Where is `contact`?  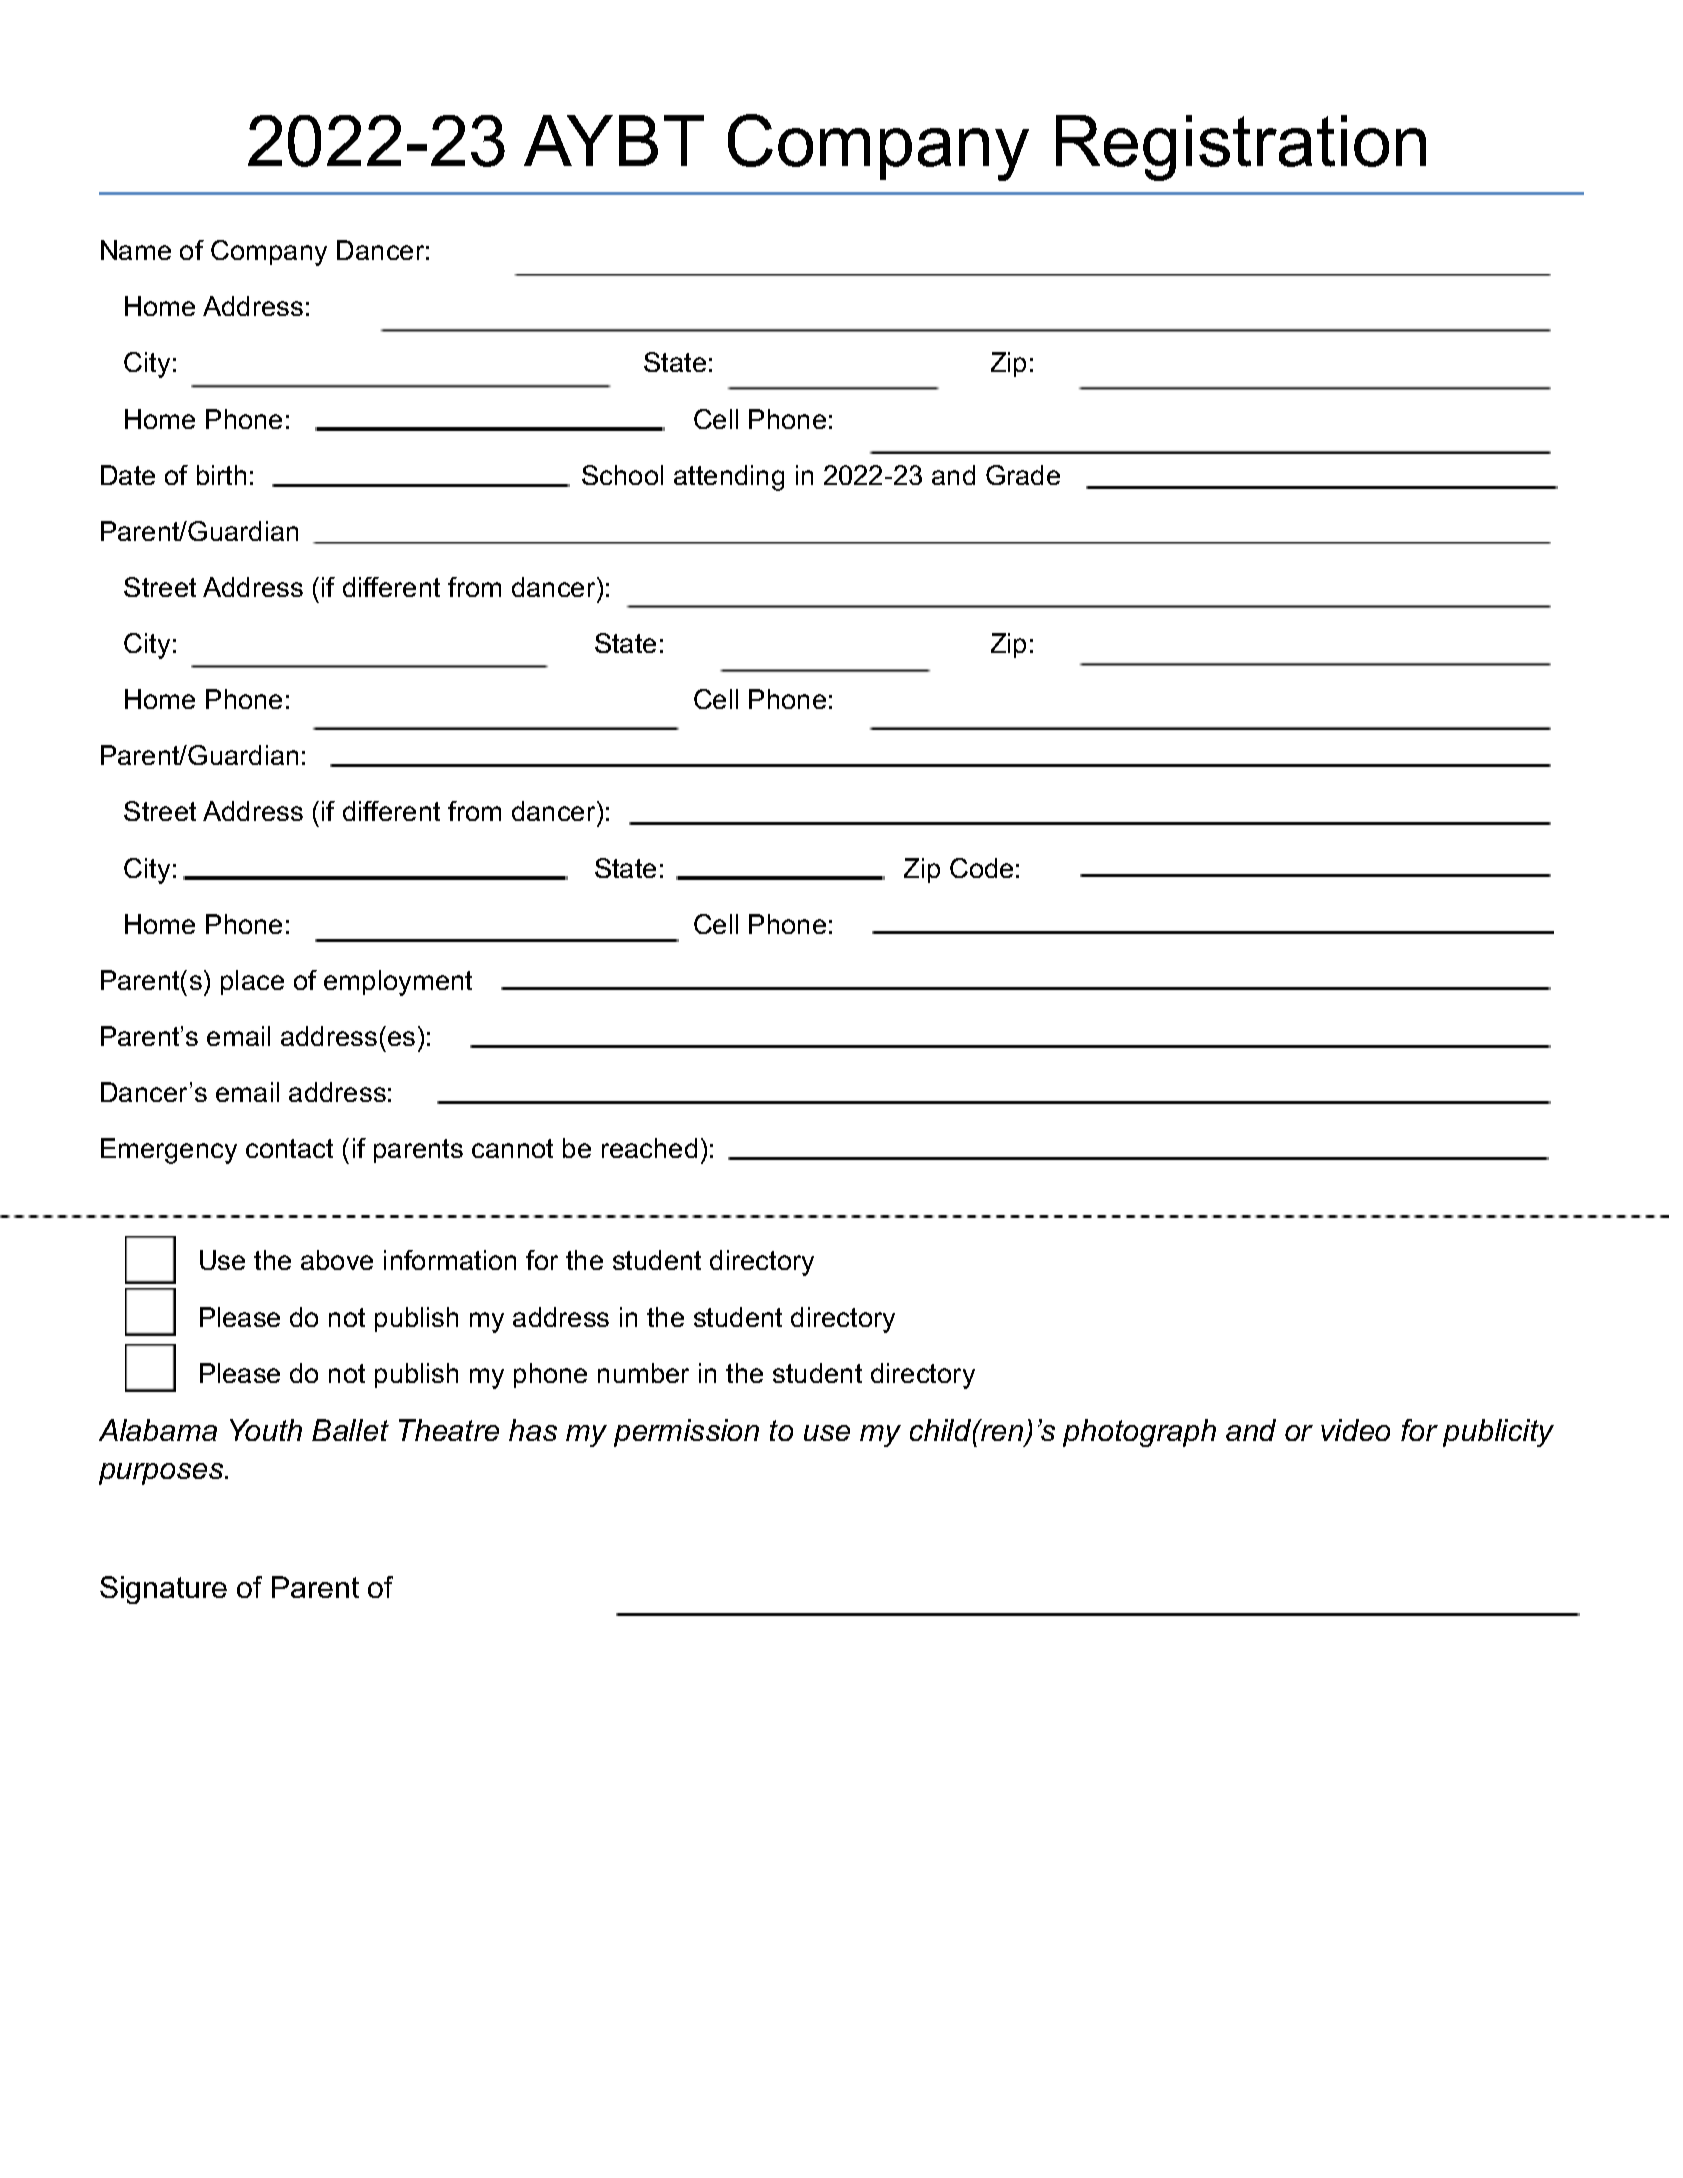 contact is located at coordinates (289, 1148).
